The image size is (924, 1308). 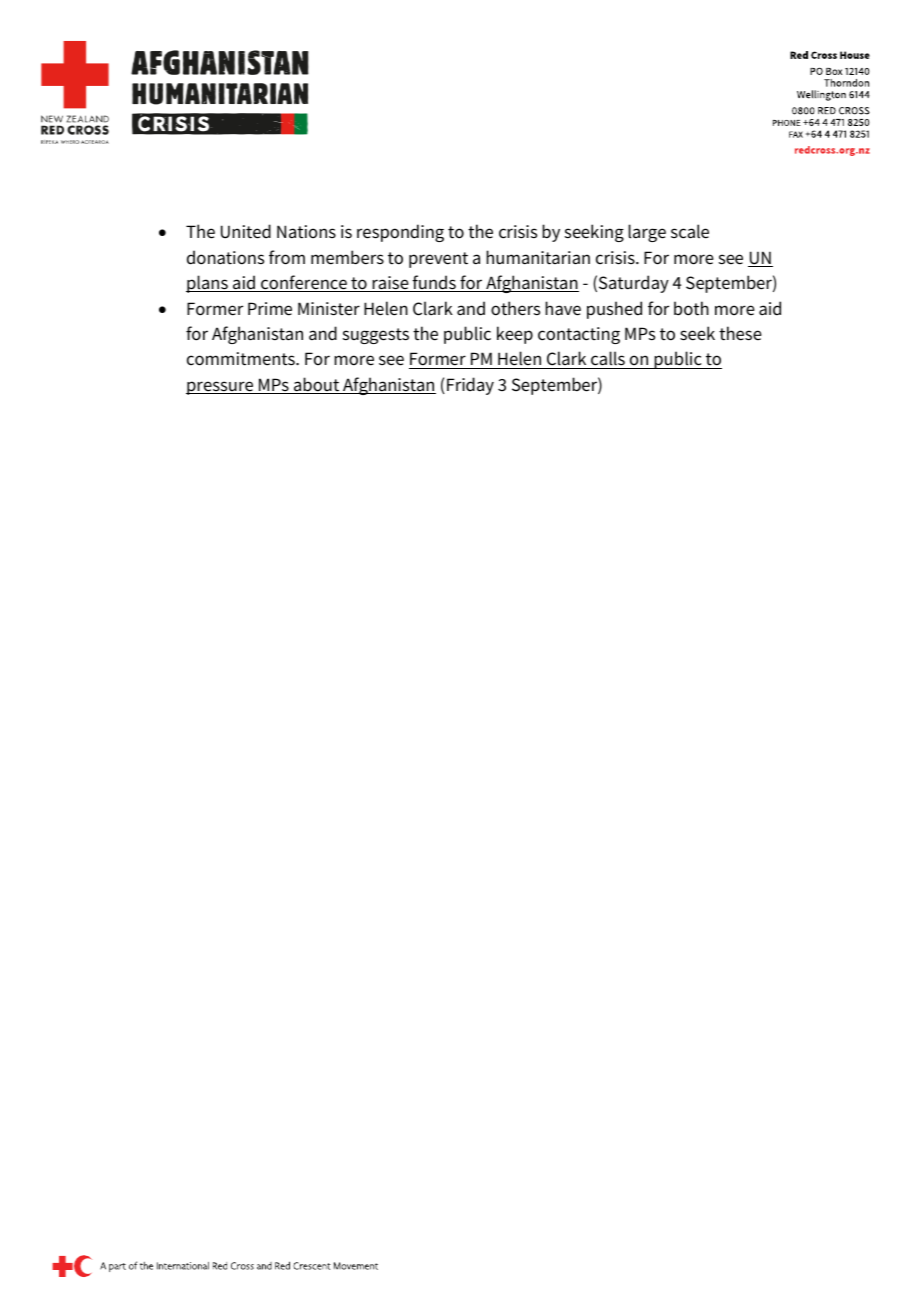 I want to click on funds, so click(x=434, y=283).
